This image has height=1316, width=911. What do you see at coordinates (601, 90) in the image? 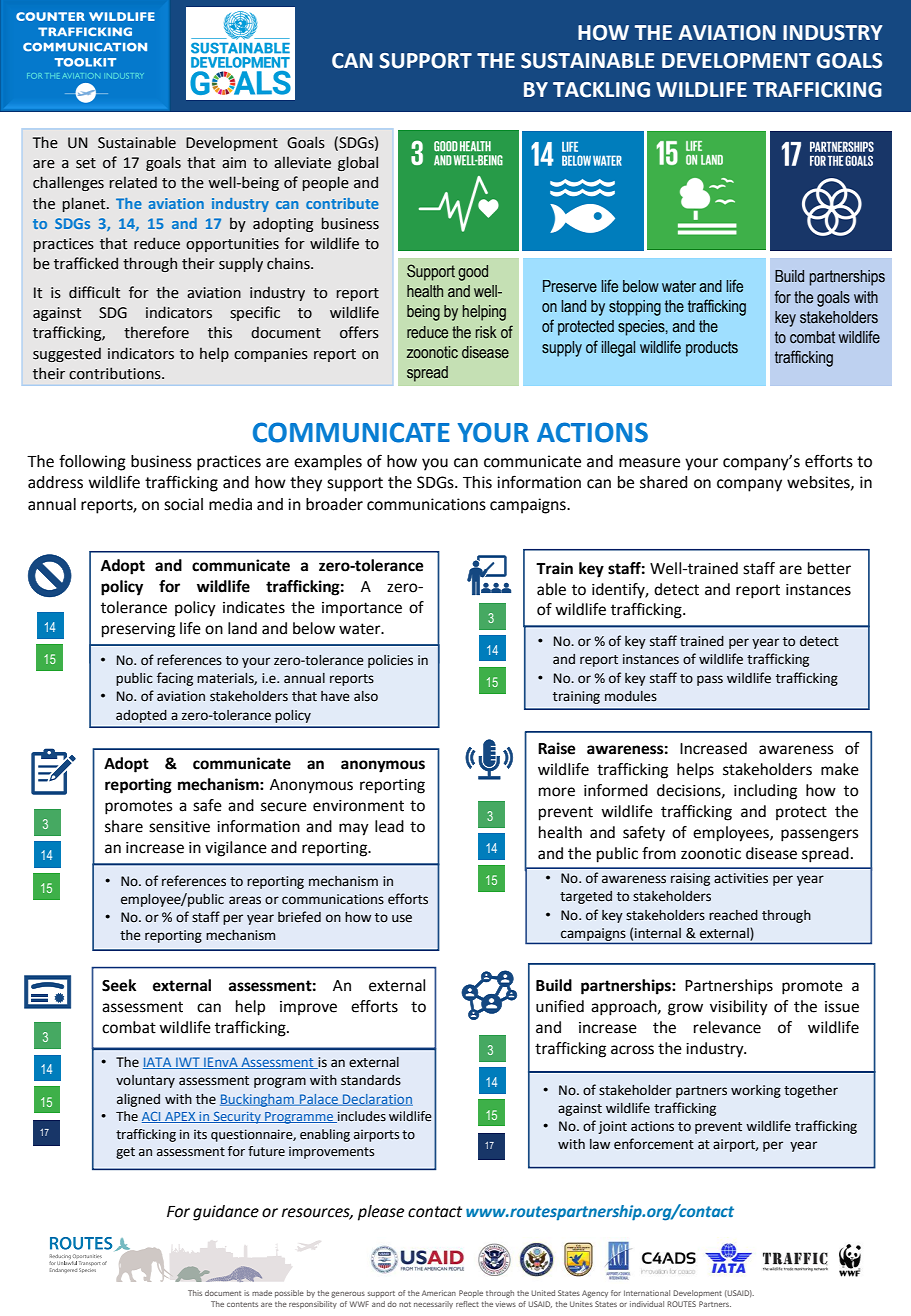
I see `TACKLING` at bounding box center [601, 90].
